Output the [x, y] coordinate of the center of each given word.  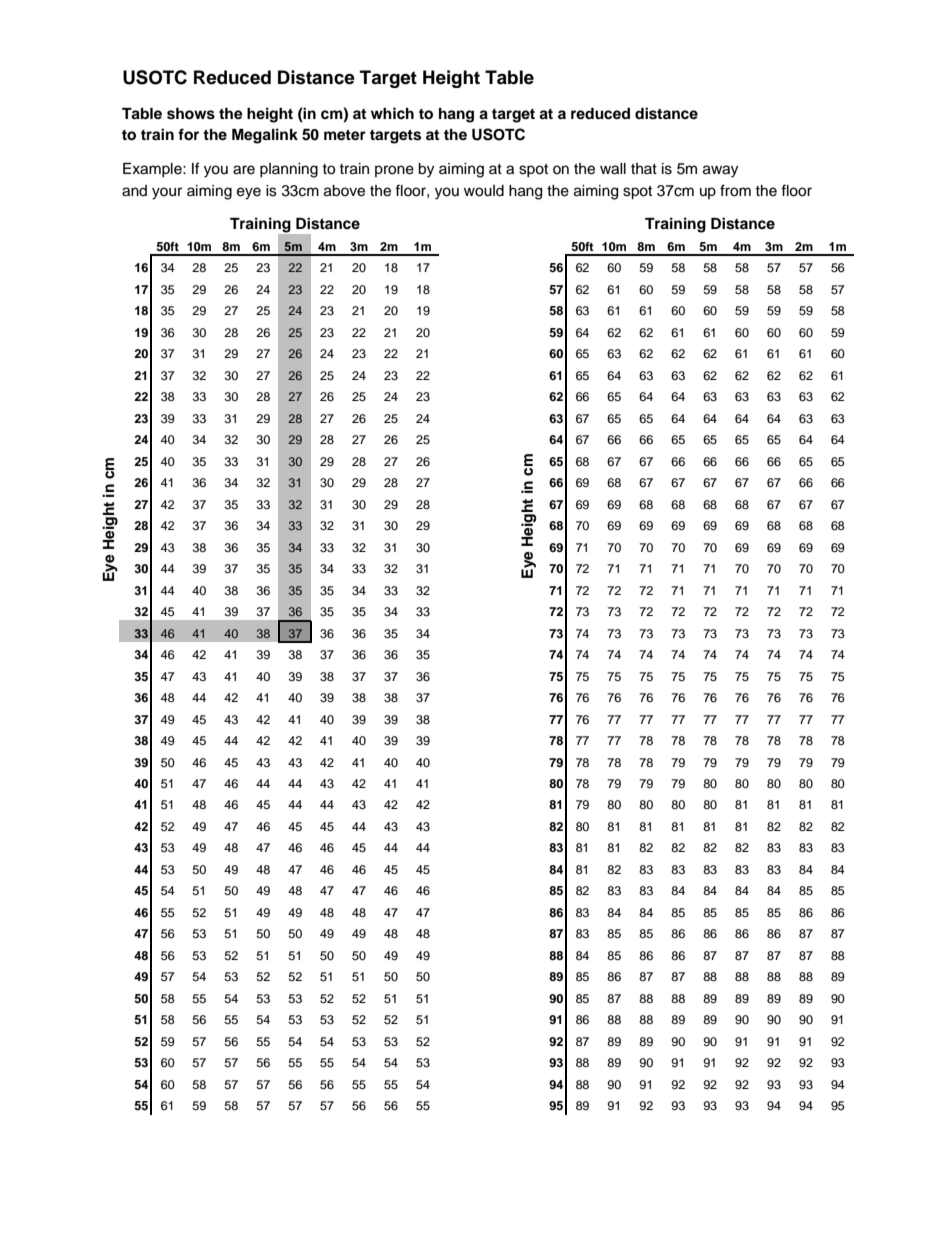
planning [289, 170]
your [167, 193]
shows [191, 114]
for [188, 134]
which [392, 113]
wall [613, 169]
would [484, 191]
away [720, 171]
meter [345, 135]
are [244, 170]
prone [394, 171]
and [134, 191]
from [735, 190]
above [344, 191]
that [644, 168]
